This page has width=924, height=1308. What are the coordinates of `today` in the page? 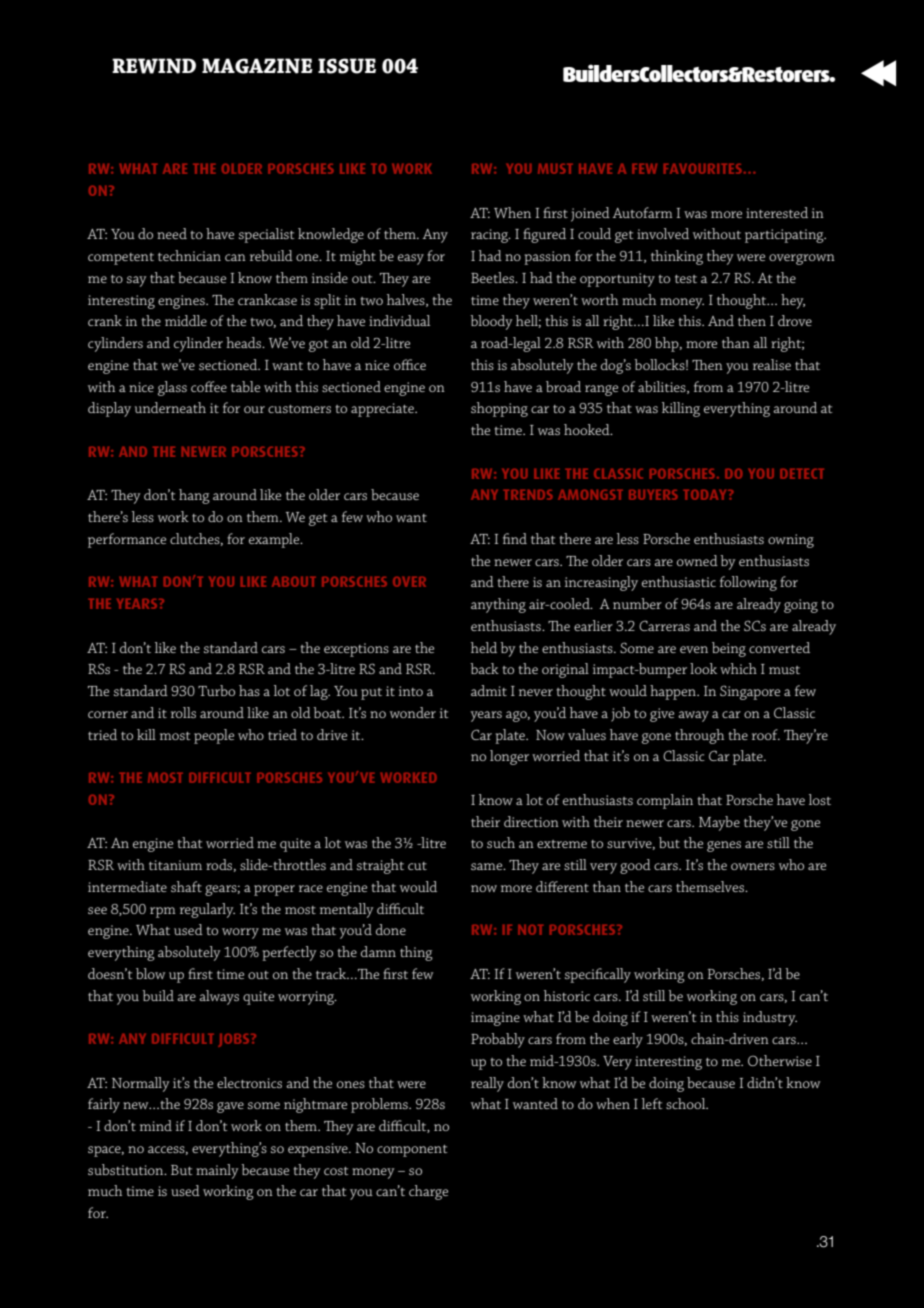 It's located at (706, 495).
